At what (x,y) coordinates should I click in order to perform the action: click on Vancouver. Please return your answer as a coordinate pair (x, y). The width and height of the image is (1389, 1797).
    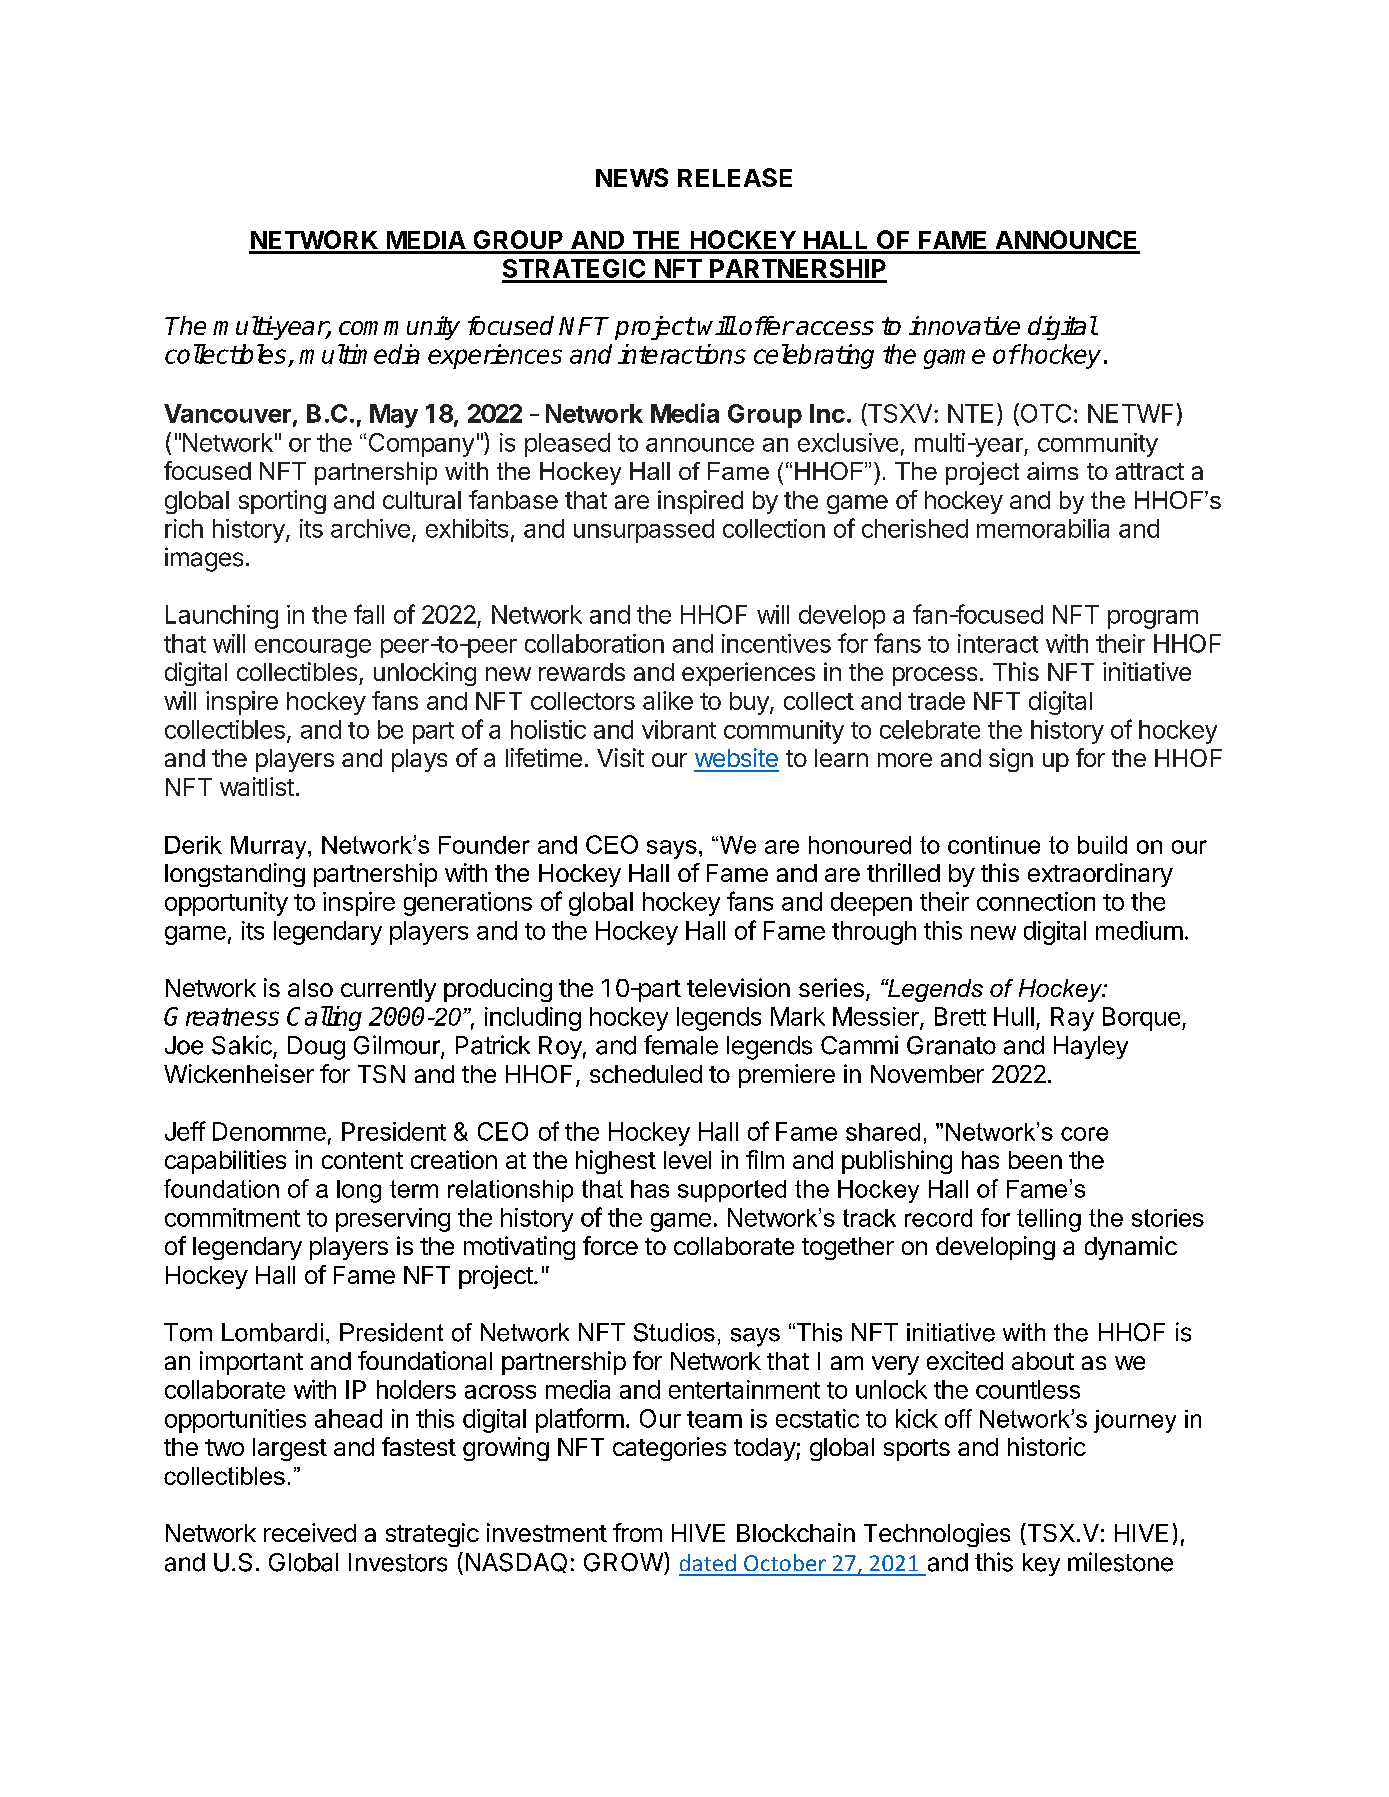
    Looking at the image, I should click on (227, 413).
